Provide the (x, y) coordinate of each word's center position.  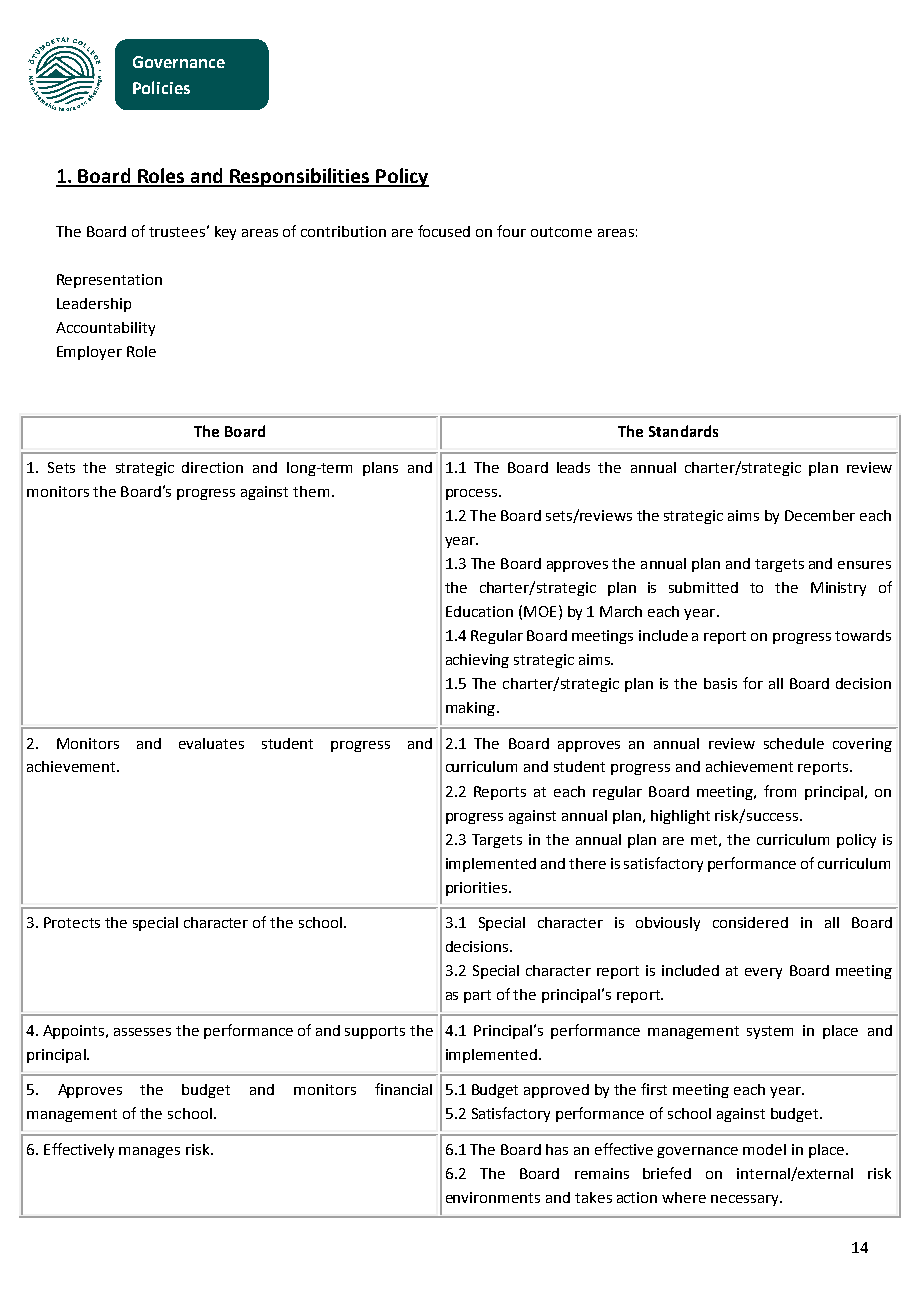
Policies (161, 87)
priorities (476, 889)
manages (149, 1152)
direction (212, 467)
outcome (561, 232)
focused (444, 231)
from (780, 791)
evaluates (211, 743)
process (473, 494)
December (820, 515)
